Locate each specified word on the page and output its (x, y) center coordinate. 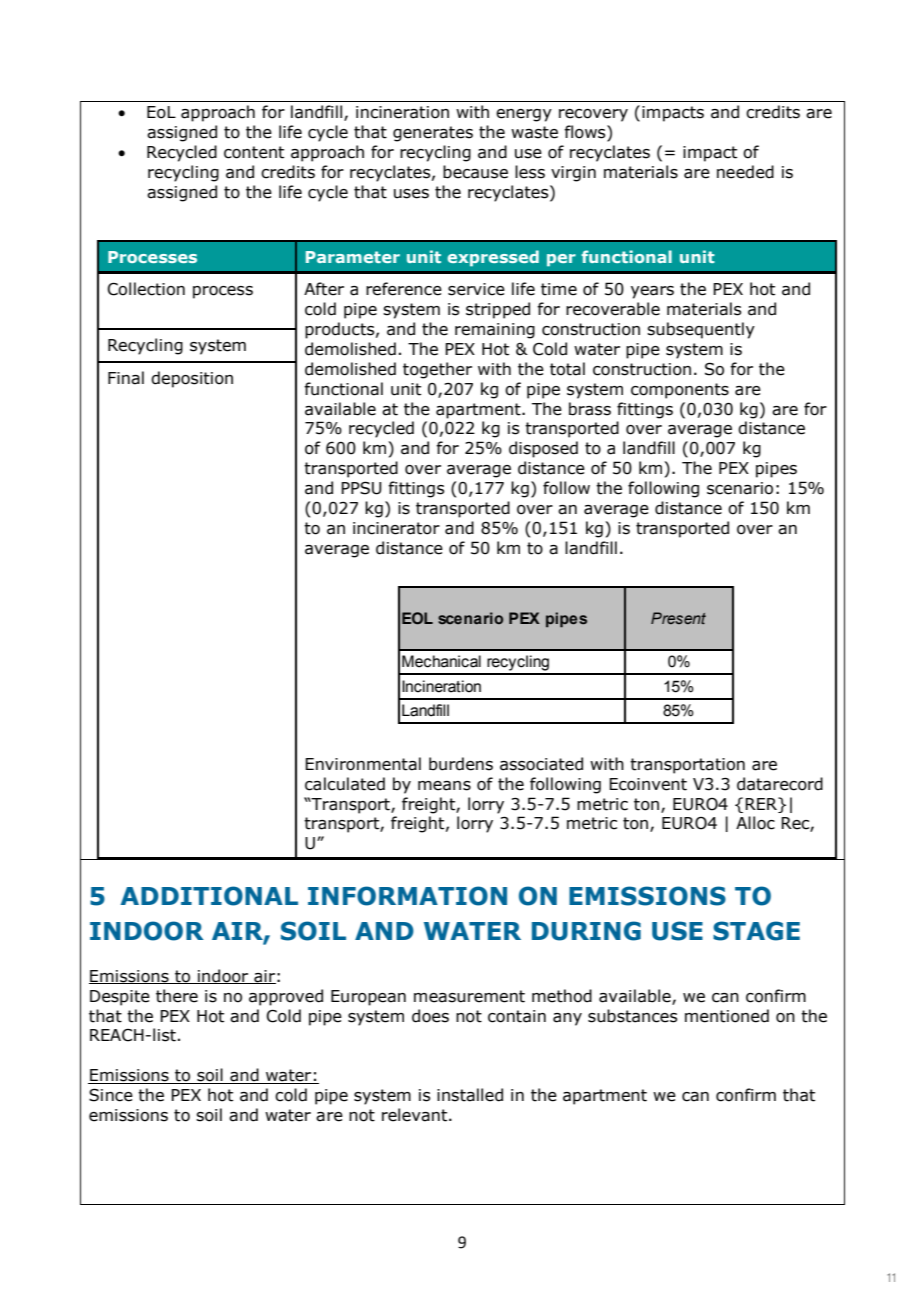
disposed (543, 449)
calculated (345, 784)
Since (111, 1095)
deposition (192, 379)
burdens (461, 764)
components (680, 391)
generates (433, 134)
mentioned (727, 1016)
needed (745, 172)
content (254, 152)
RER (762, 803)
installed (470, 1095)
